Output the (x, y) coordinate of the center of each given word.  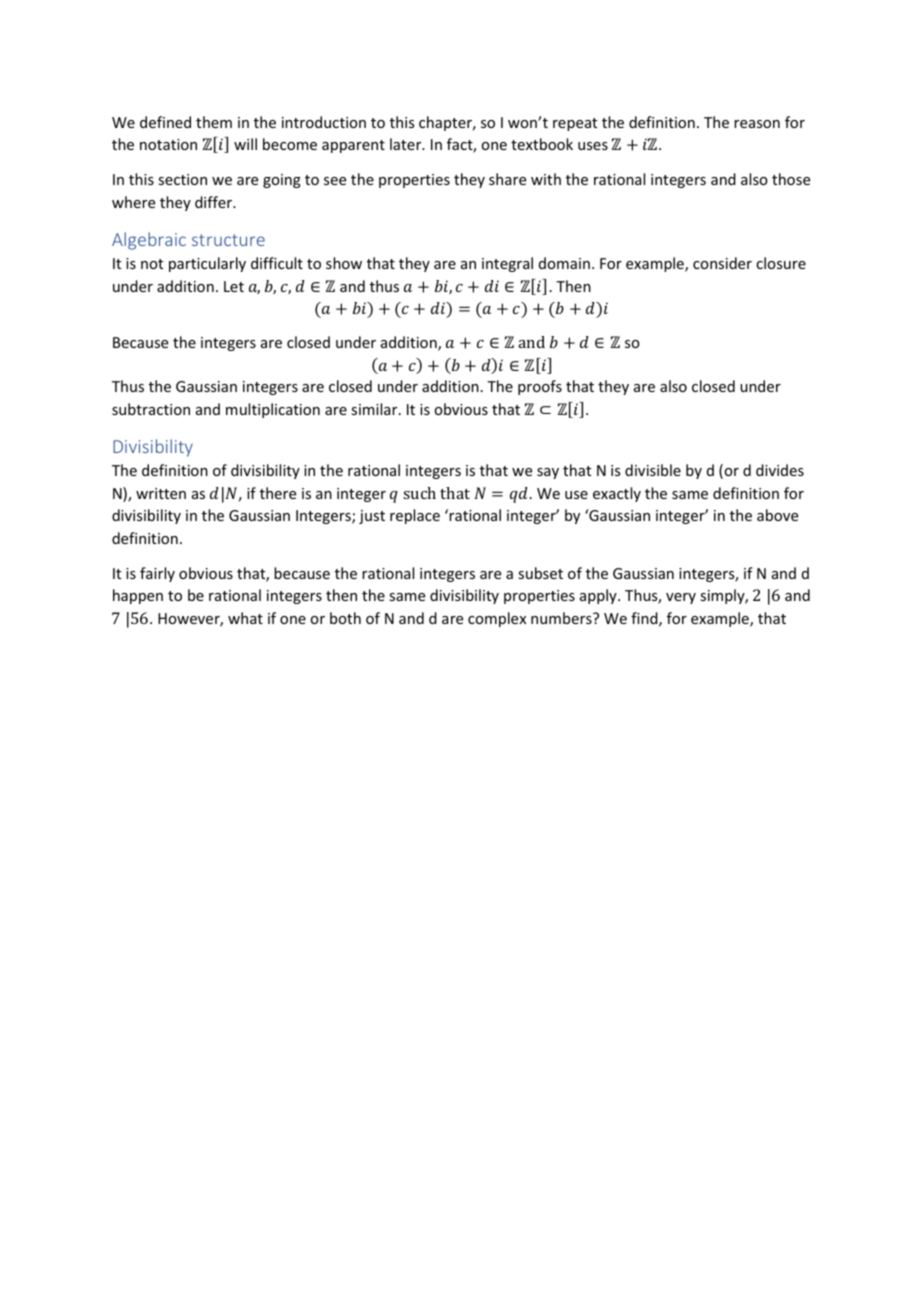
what (245, 618)
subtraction (151, 409)
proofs (540, 387)
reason (757, 124)
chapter (447, 123)
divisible (653, 470)
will (245, 144)
